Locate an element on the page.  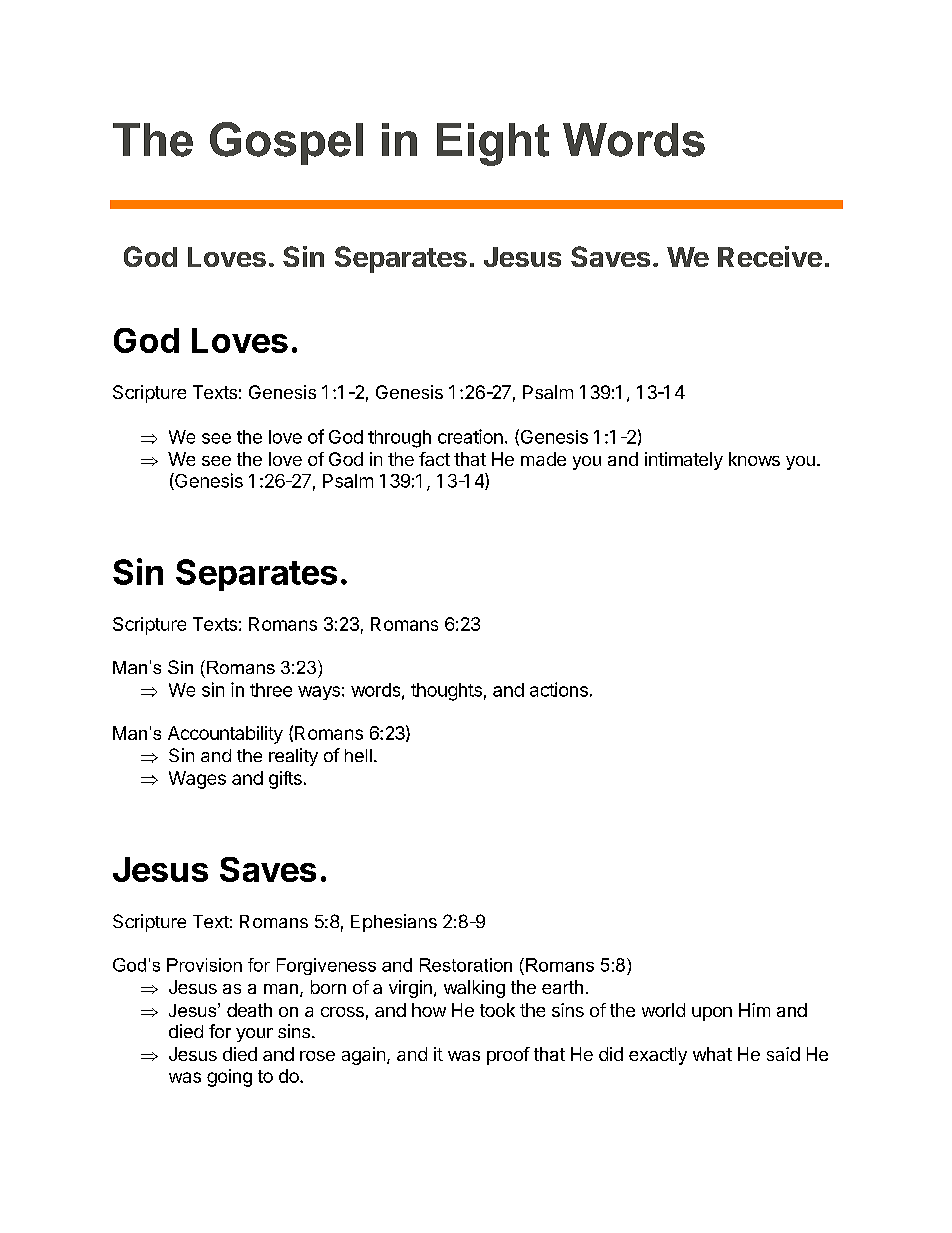
your is located at coordinates (254, 1035).
